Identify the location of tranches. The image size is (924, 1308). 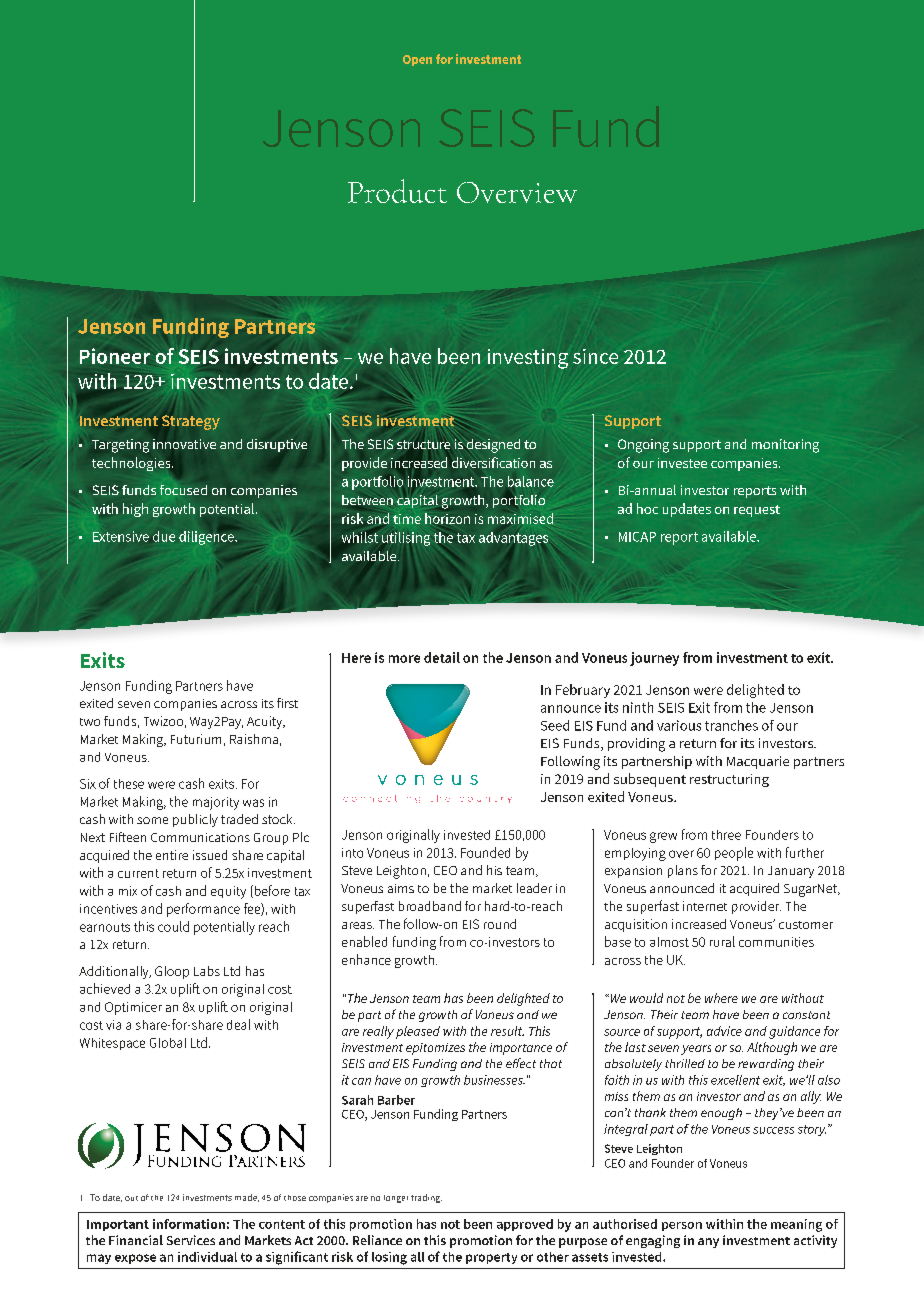
(731, 725).
